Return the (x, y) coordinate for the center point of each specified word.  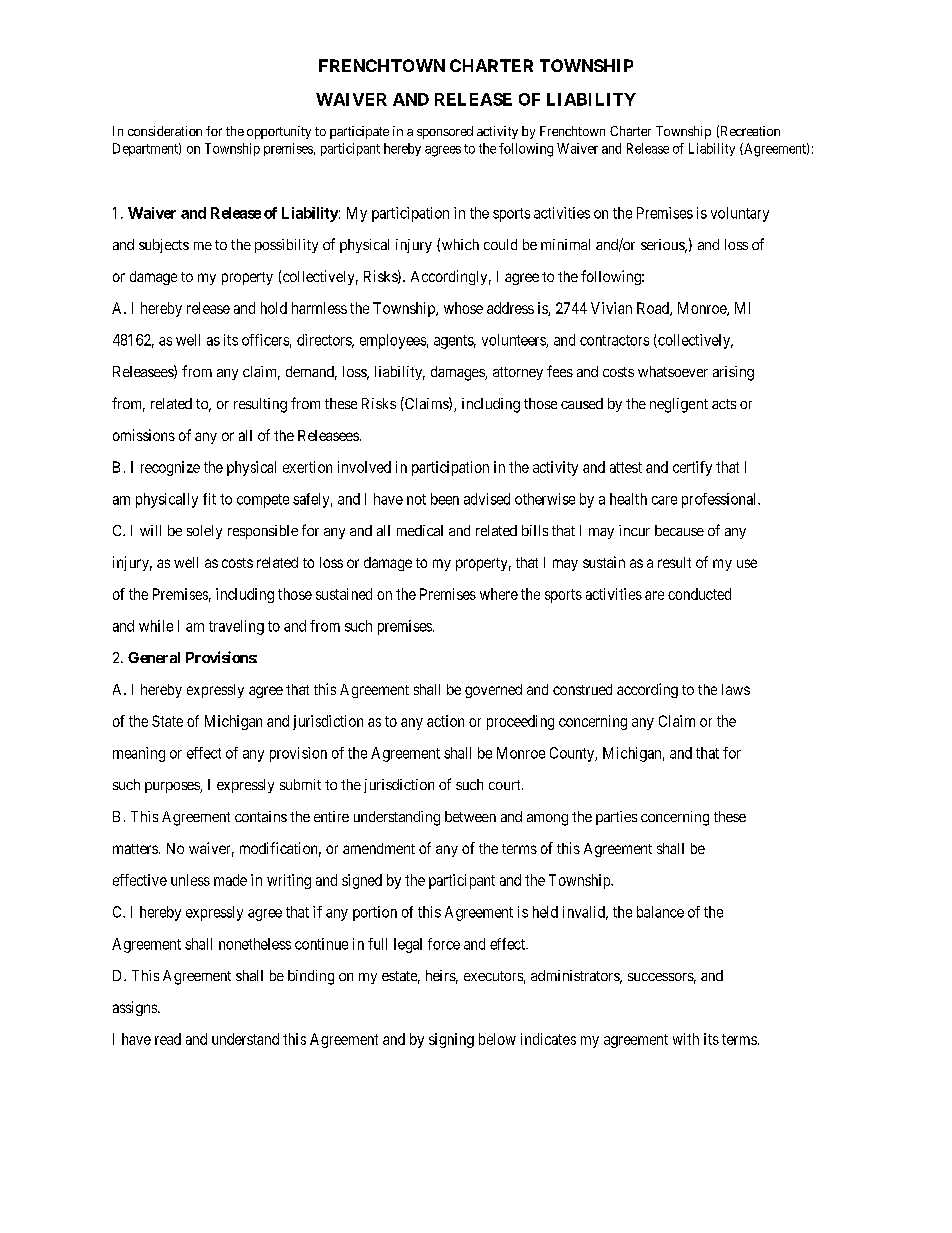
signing (451, 1040)
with (686, 1039)
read (168, 1039)
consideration (165, 131)
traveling (236, 627)
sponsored (445, 132)
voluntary (740, 214)
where (499, 594)
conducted (699, 594)
